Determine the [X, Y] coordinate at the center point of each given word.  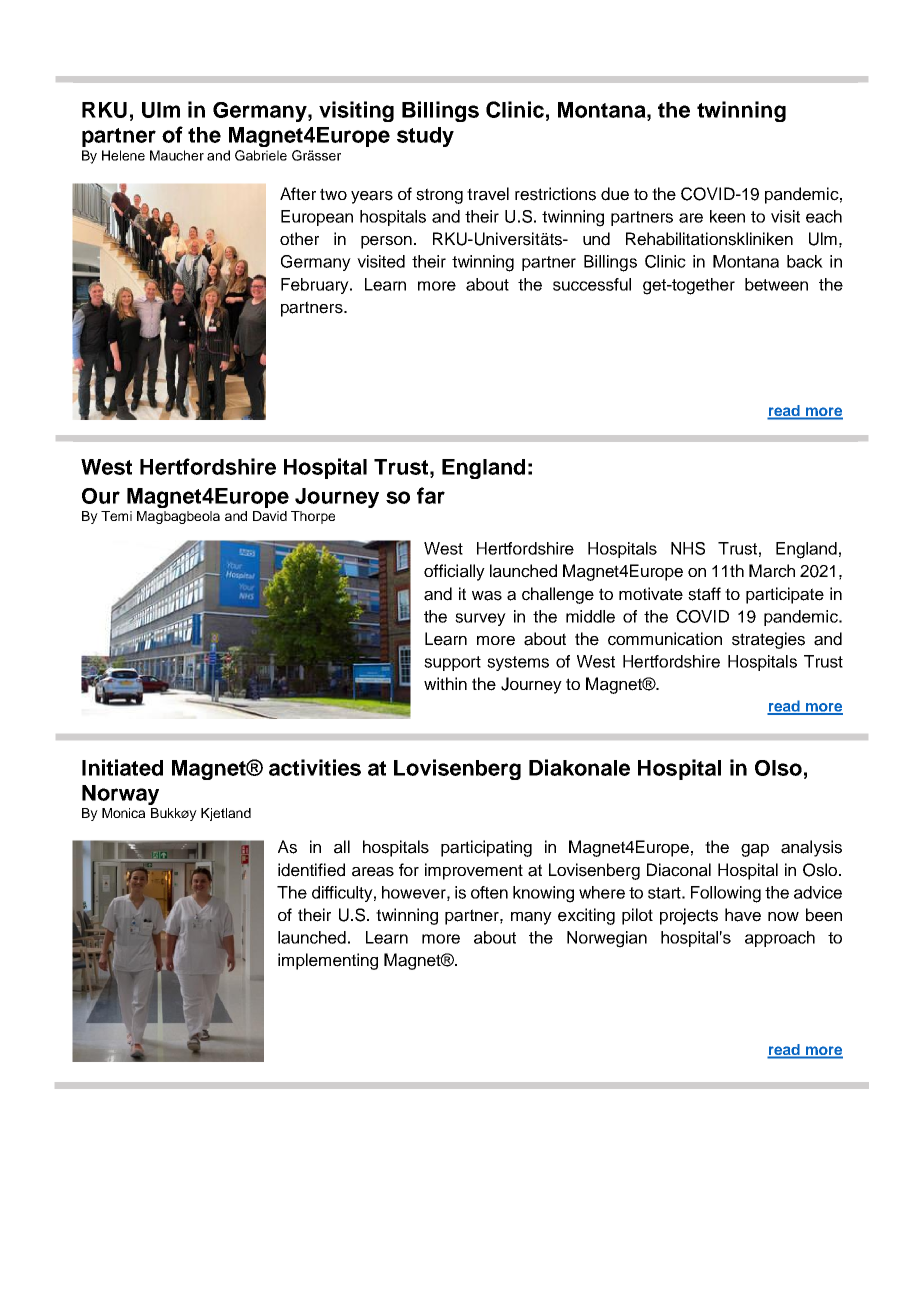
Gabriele [261, 155]
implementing [328, 961]
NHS [688, 548]
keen [727, 216]
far [431, 495]
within [445, 683]
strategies [768, 640]
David [270, 516]
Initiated [122, 767]
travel [488, 194]
